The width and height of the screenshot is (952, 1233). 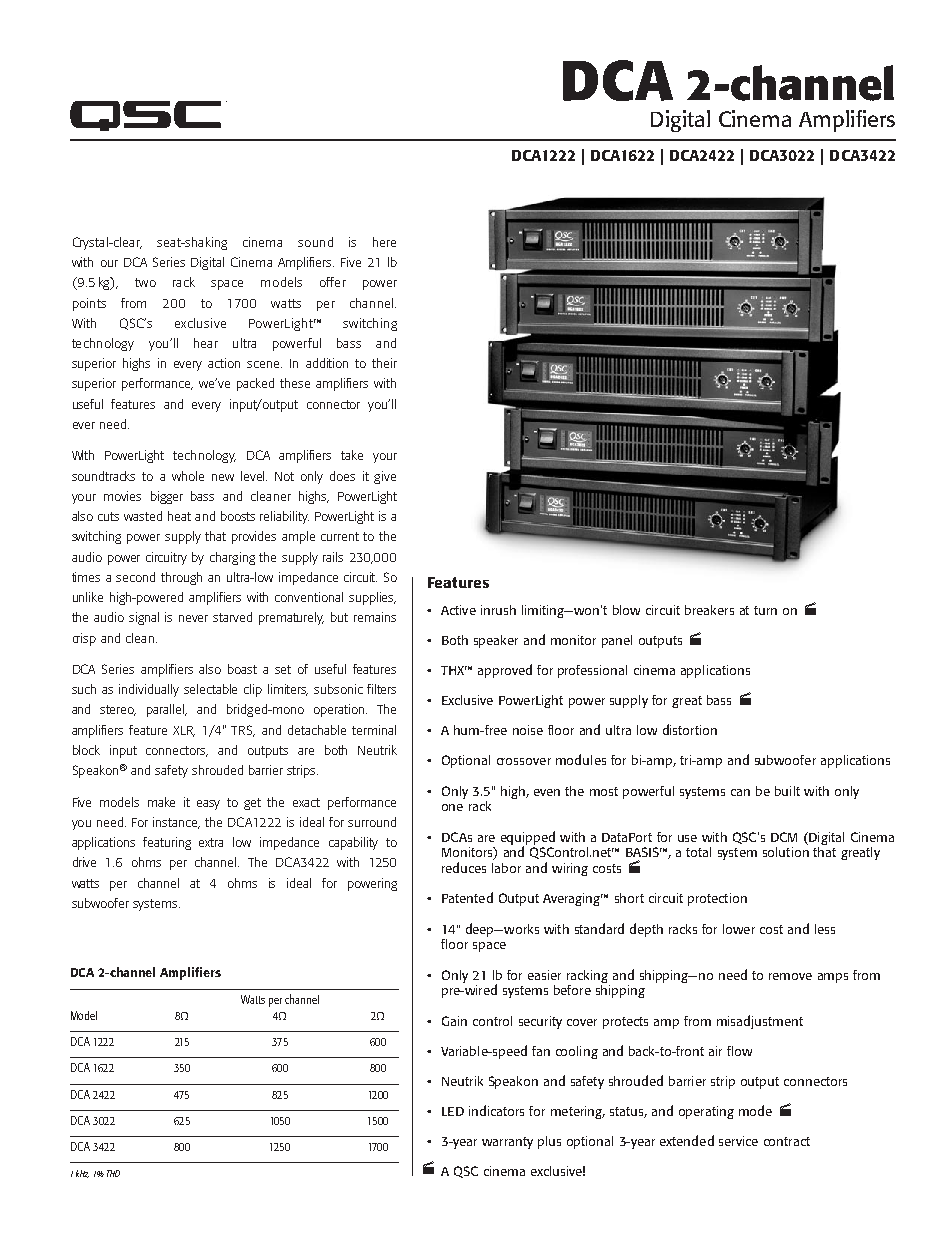 I want to click on two, so click(x=145, y=282).
